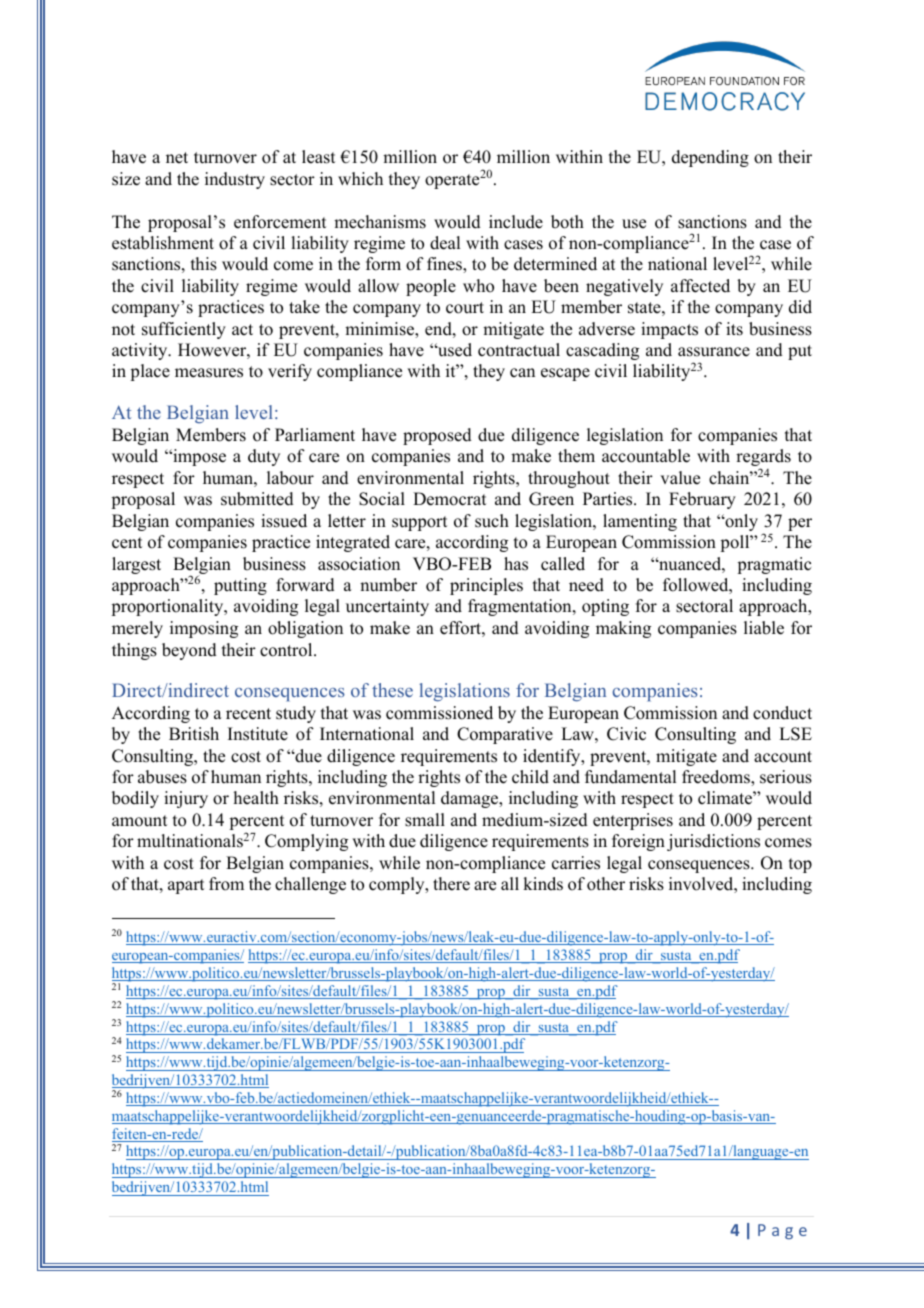 The width and height of the screenshot is (924, 1308). Describe the element at coordinates (710, 158) in the screenshot. I see `depending` at that location.
